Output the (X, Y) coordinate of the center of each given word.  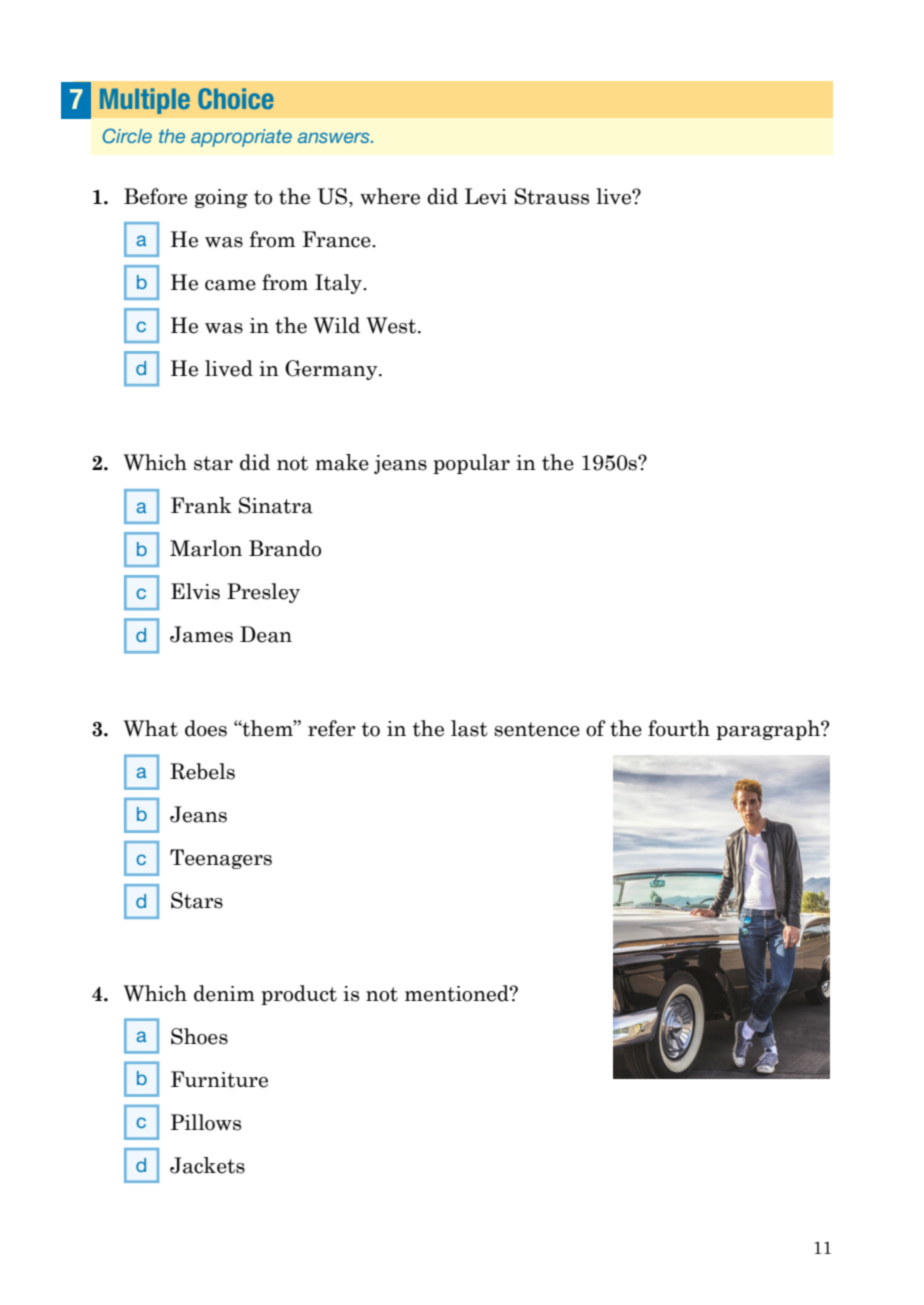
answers (335, 137)
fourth (679, 728)
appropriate (241, 138)
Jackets (207, 1165)
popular (471, 464)
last (469, 728)
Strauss (552, 196)
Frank (201, 505)
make (342, 462)
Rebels (202, 771)
